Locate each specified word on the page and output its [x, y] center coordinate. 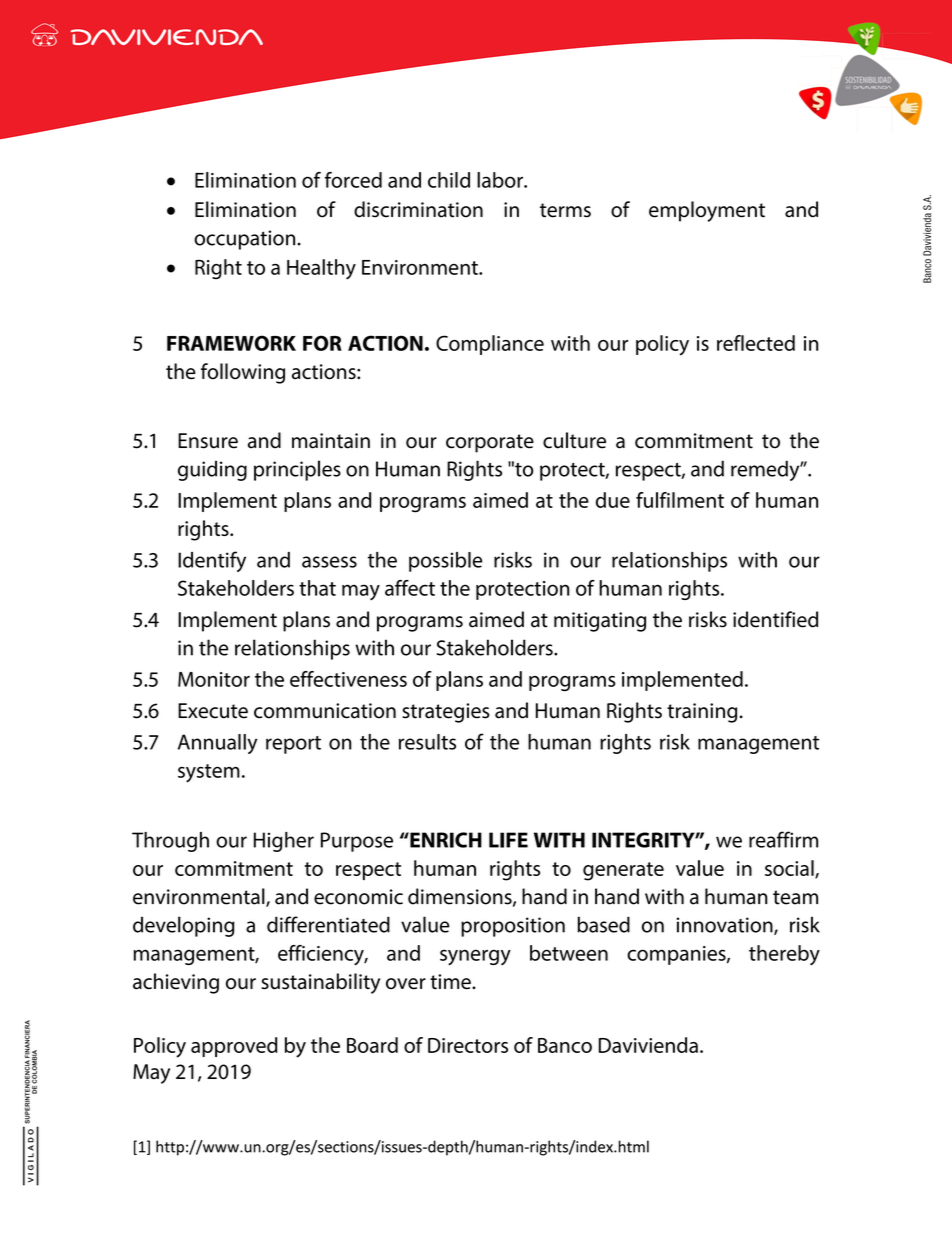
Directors [468, 1045]
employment [707, 211]
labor [501, 180]
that [317, 588]
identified [775, 619]
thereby [784, 955]
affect [410, 588]
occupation [246, 240]
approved [234, 1047]
